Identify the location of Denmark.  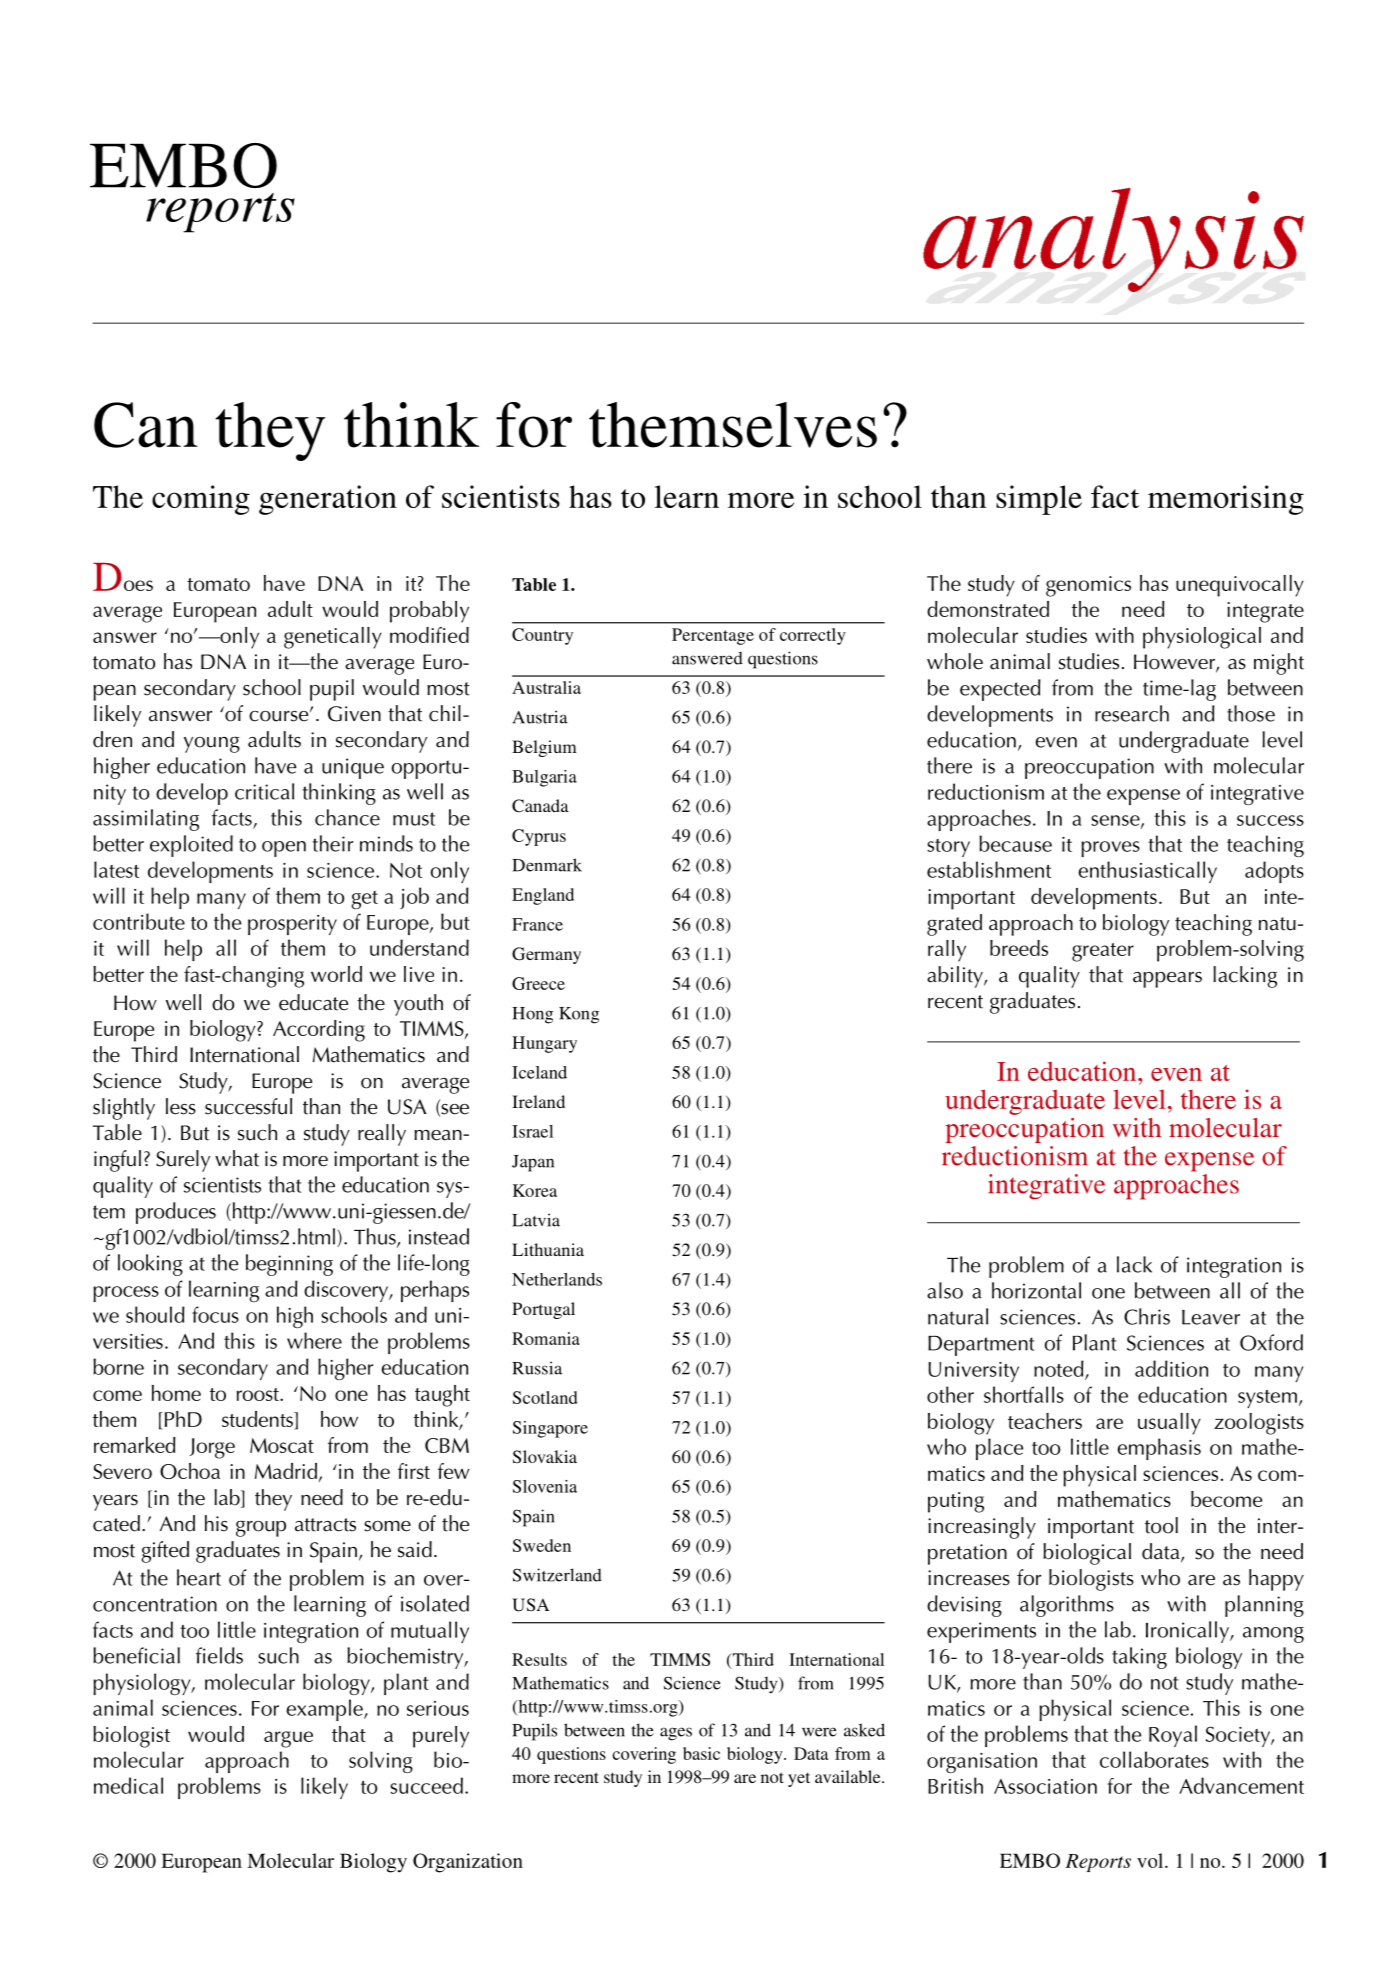
(547, 865).
